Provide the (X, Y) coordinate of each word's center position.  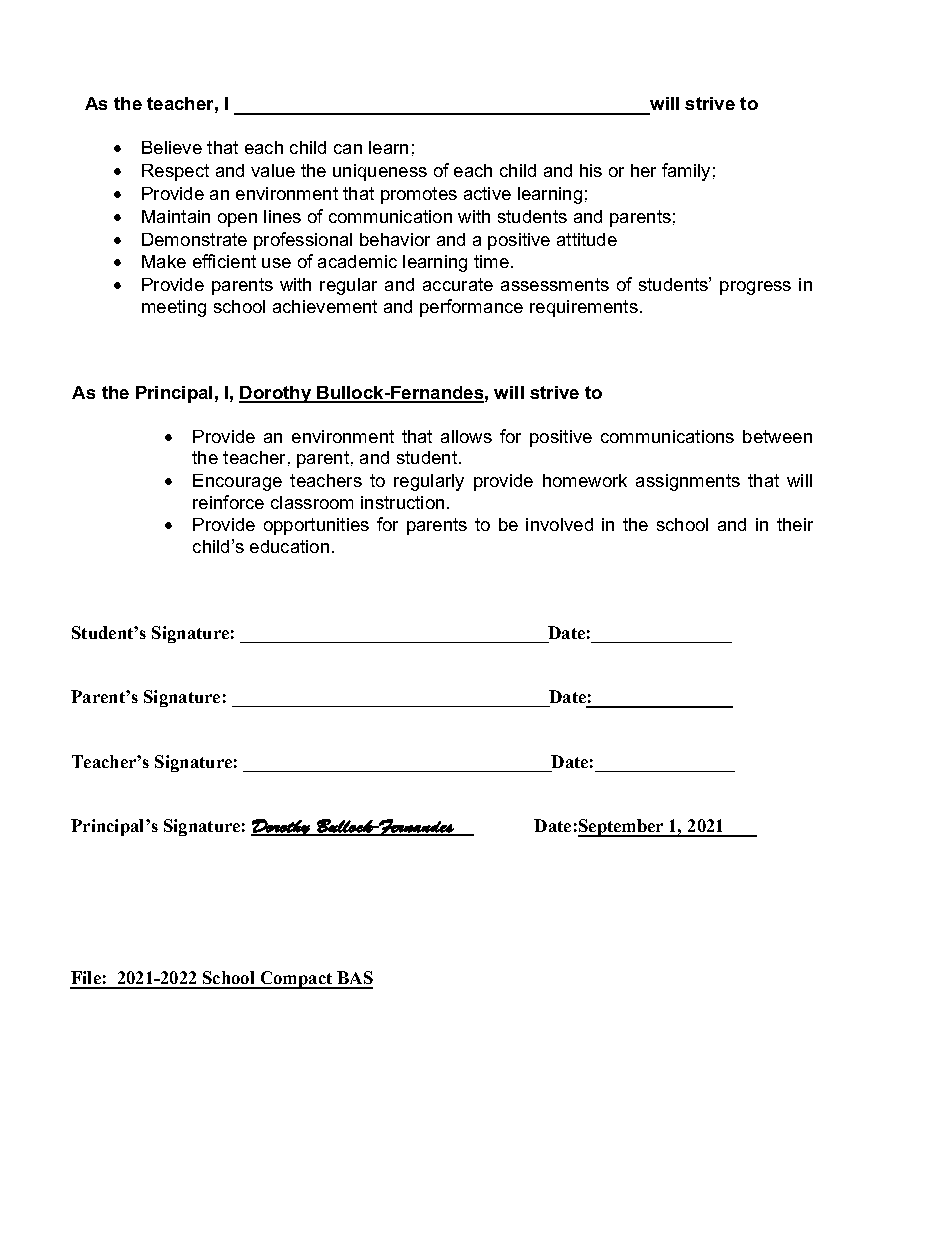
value (273, 170)
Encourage (237, 482)
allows (466, 436)
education (289, 546)
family (686, 172)
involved (559, 524)
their (795, 524)
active (487, 193)
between (777, 436)
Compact (296, 980)
